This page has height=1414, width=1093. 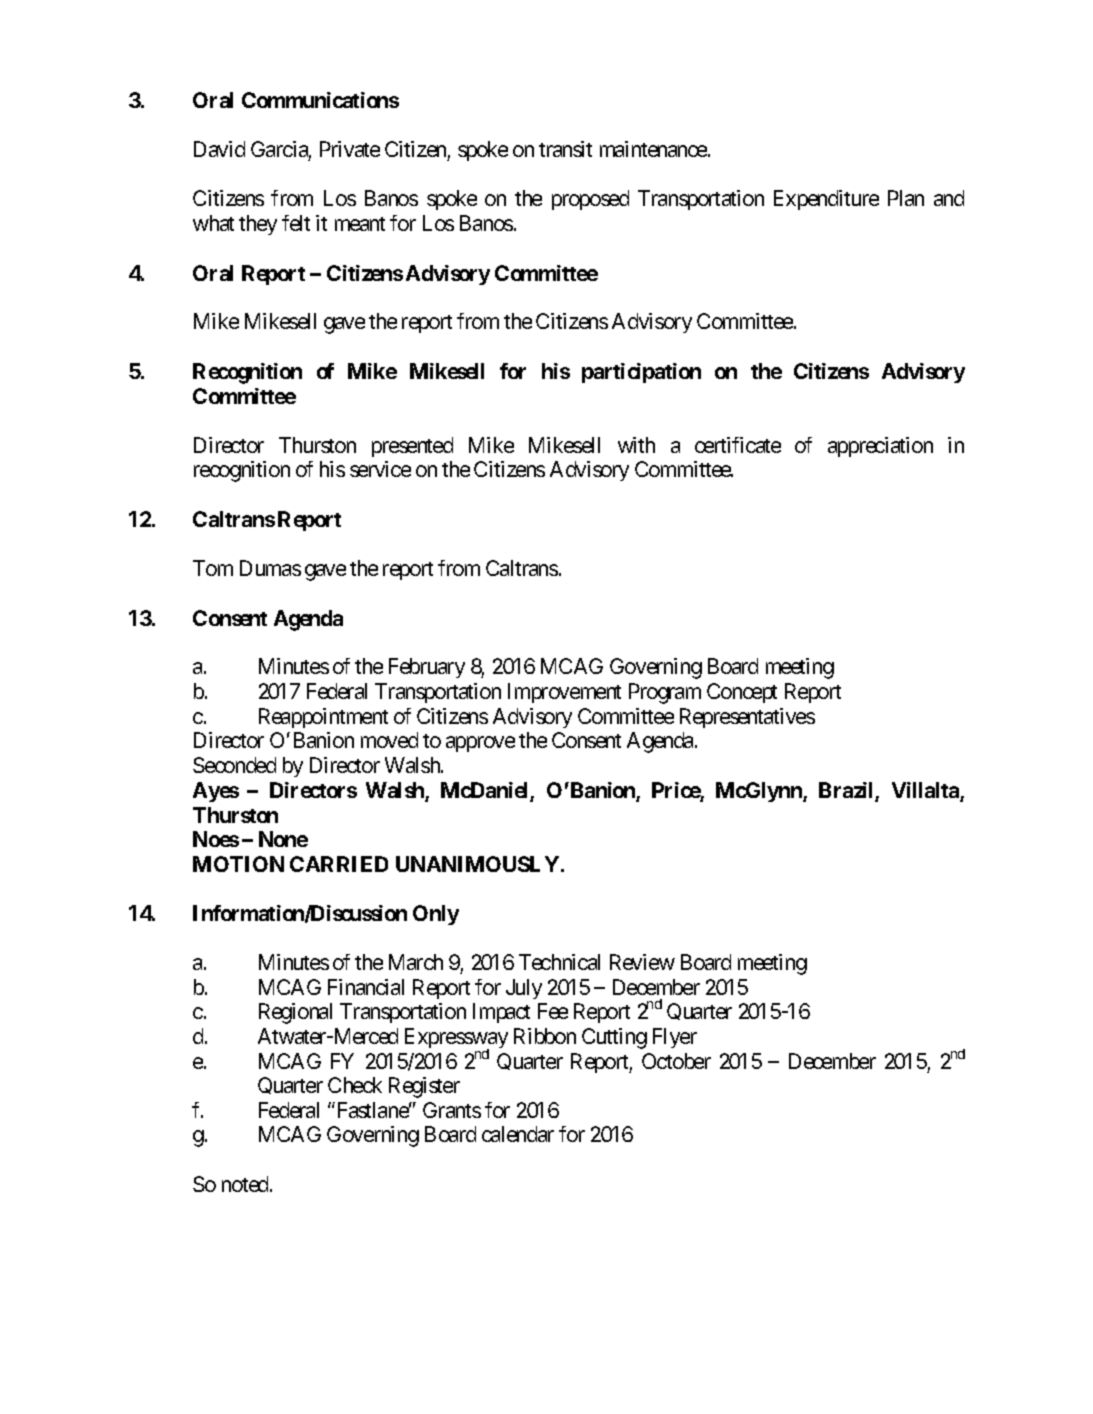 I want to click on with, so click(x=636, y=445).
